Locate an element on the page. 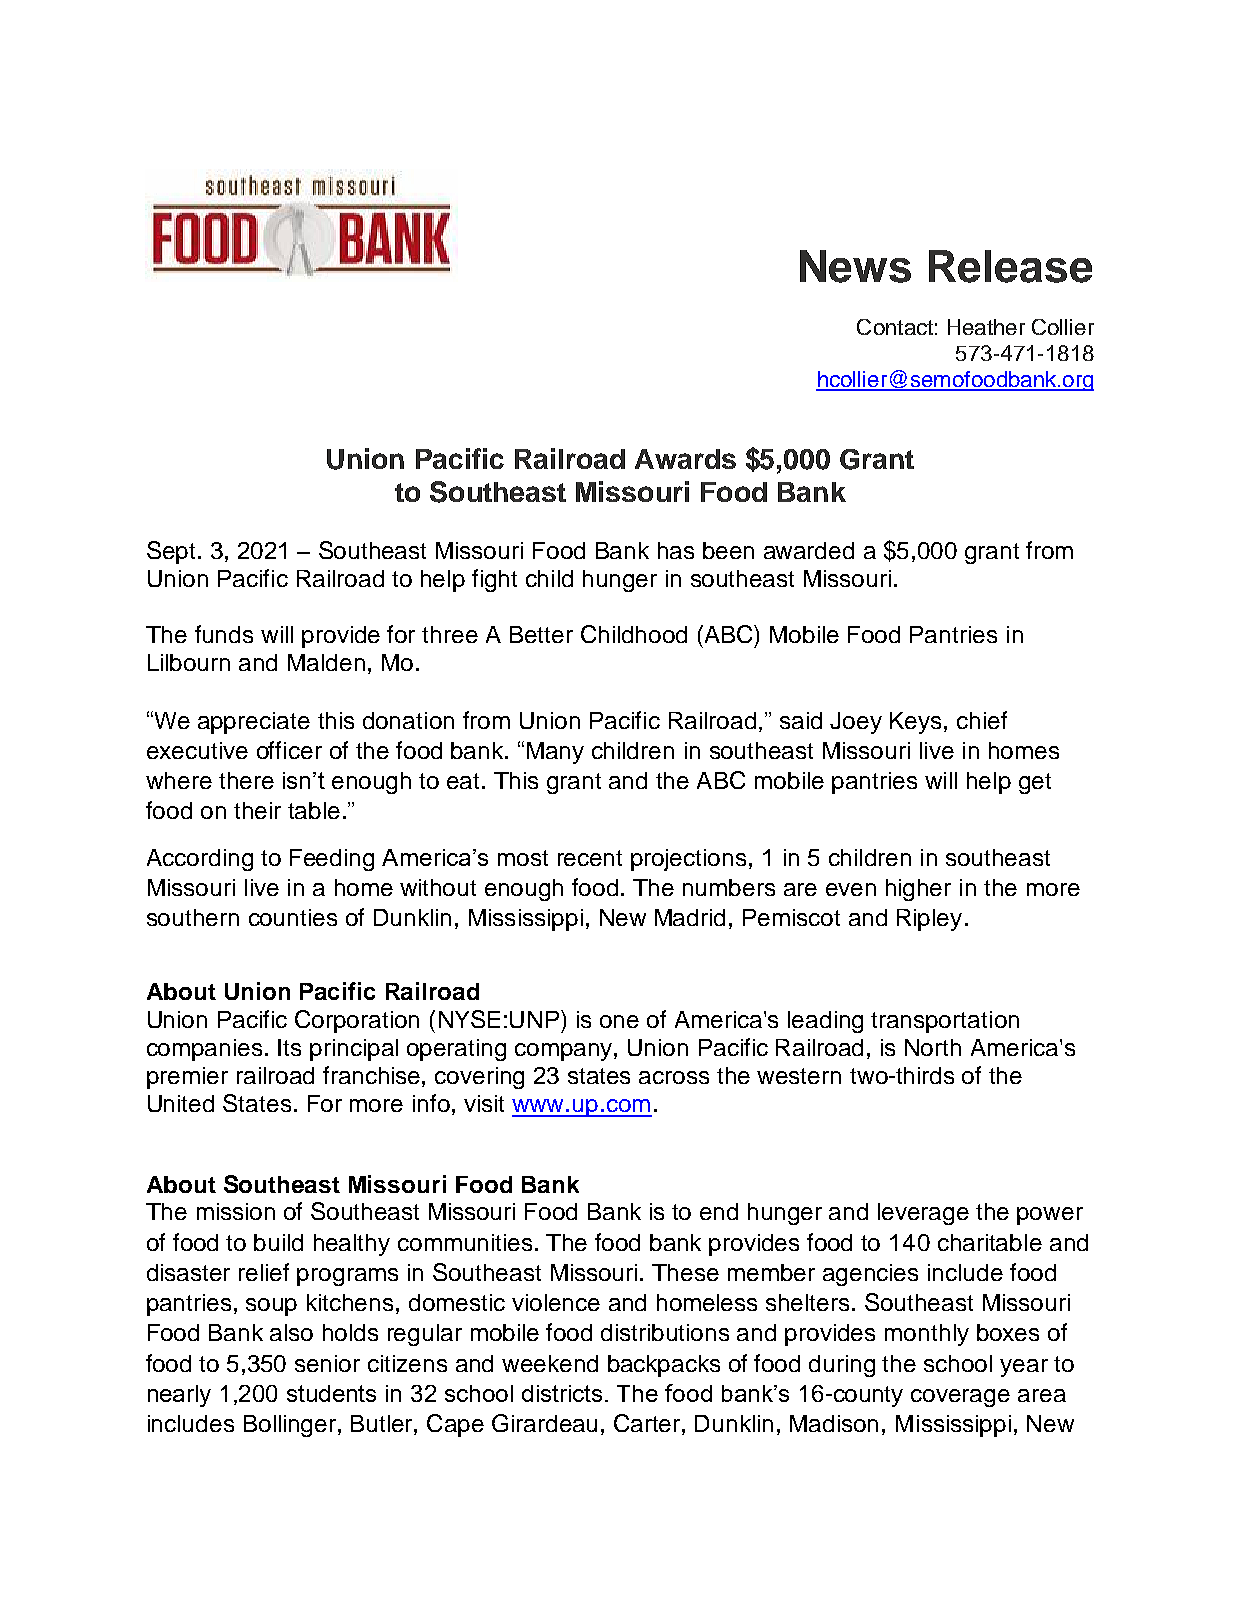 This image has height=1605, width=1240. transportation is located at coordinates (945, 1022).
